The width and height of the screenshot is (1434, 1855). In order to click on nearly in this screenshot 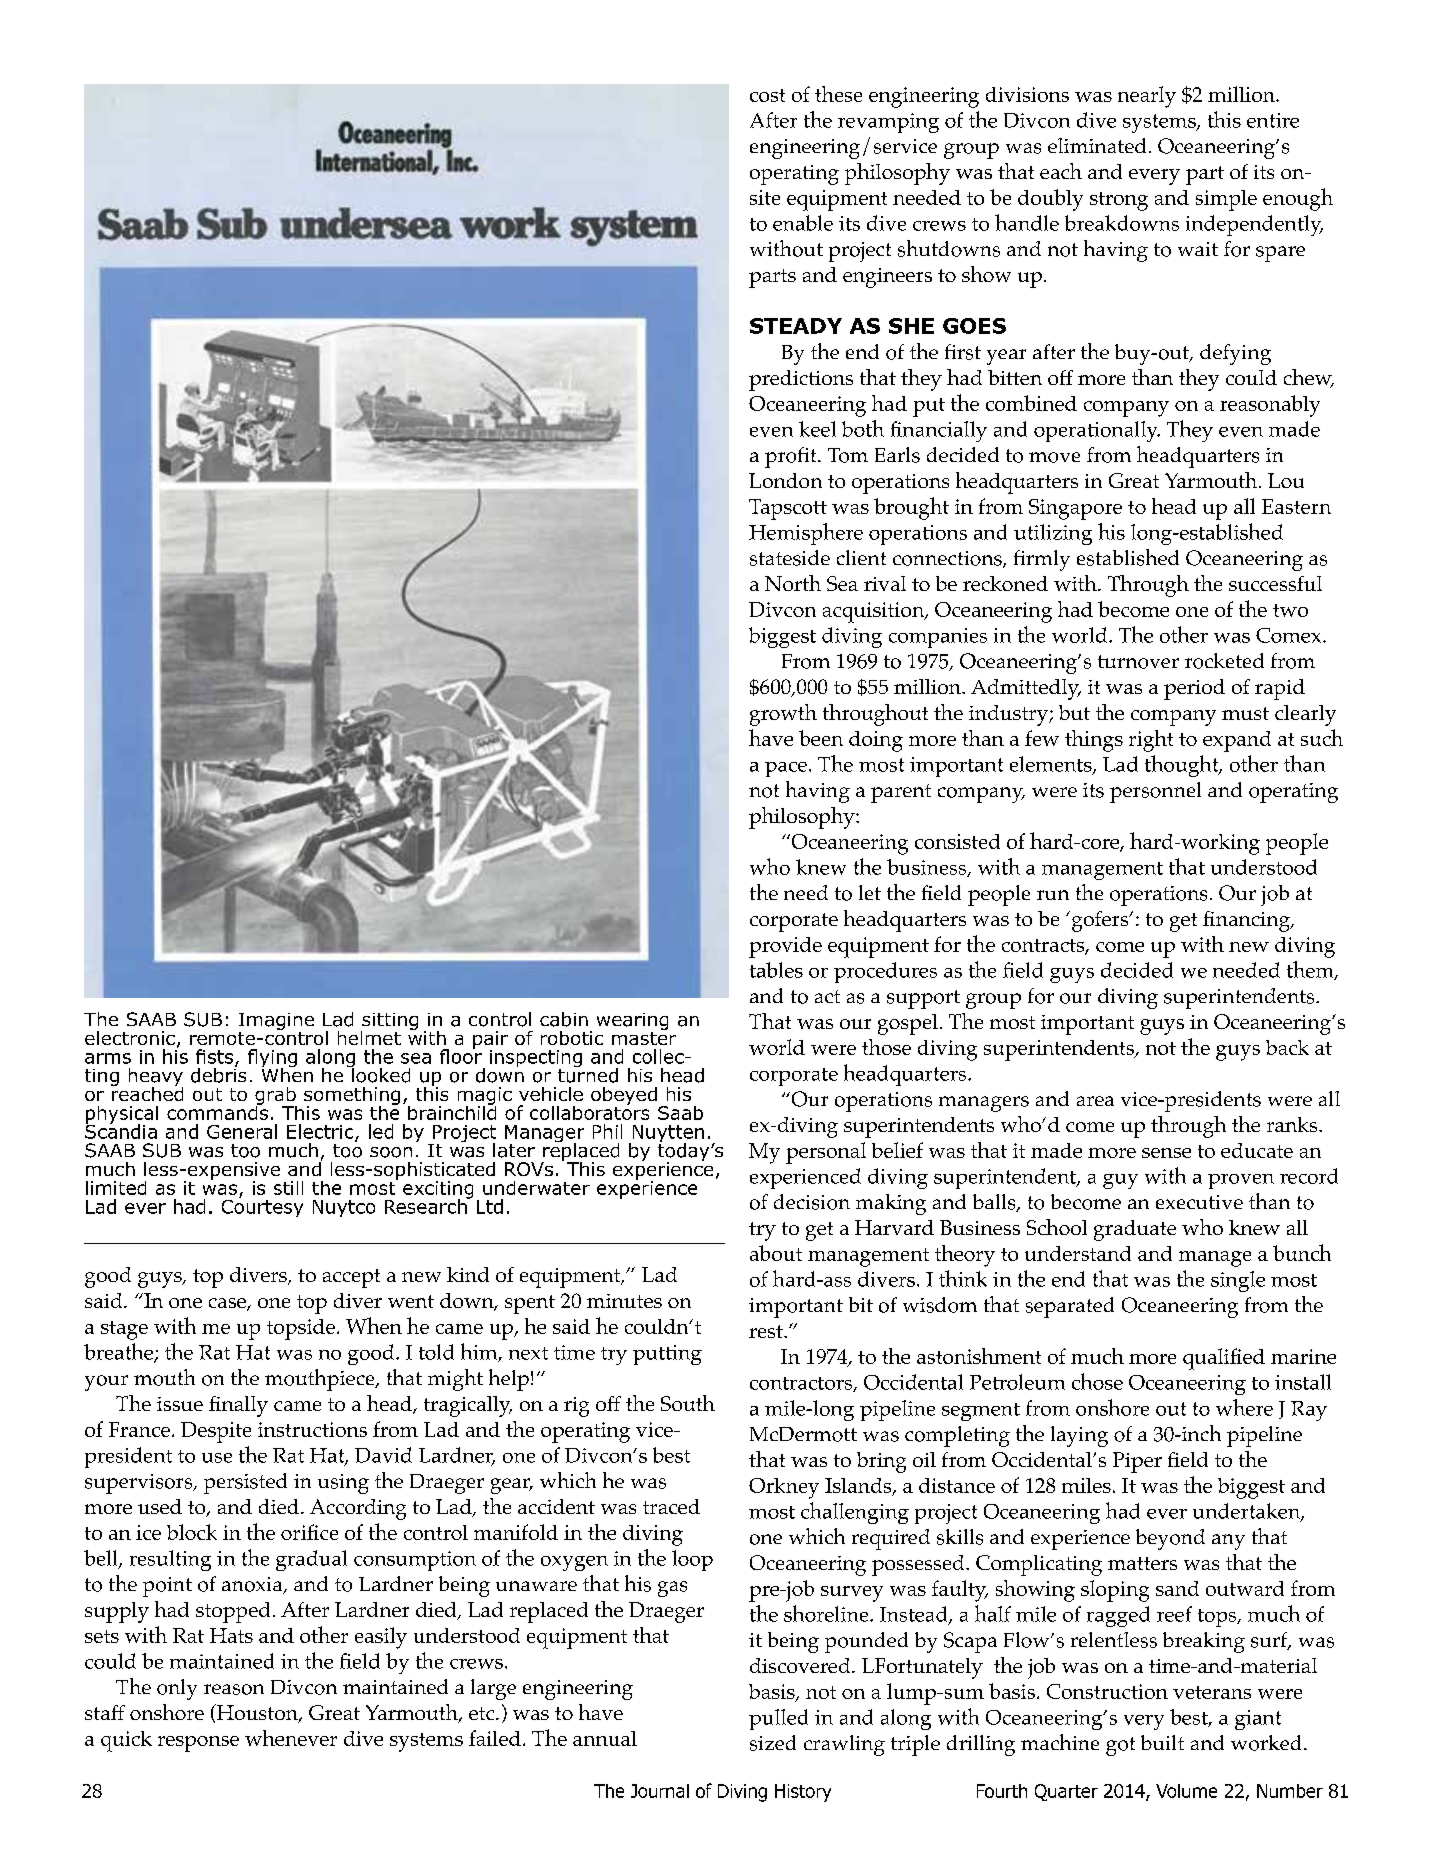, I will do `click(1147, 97)`.
